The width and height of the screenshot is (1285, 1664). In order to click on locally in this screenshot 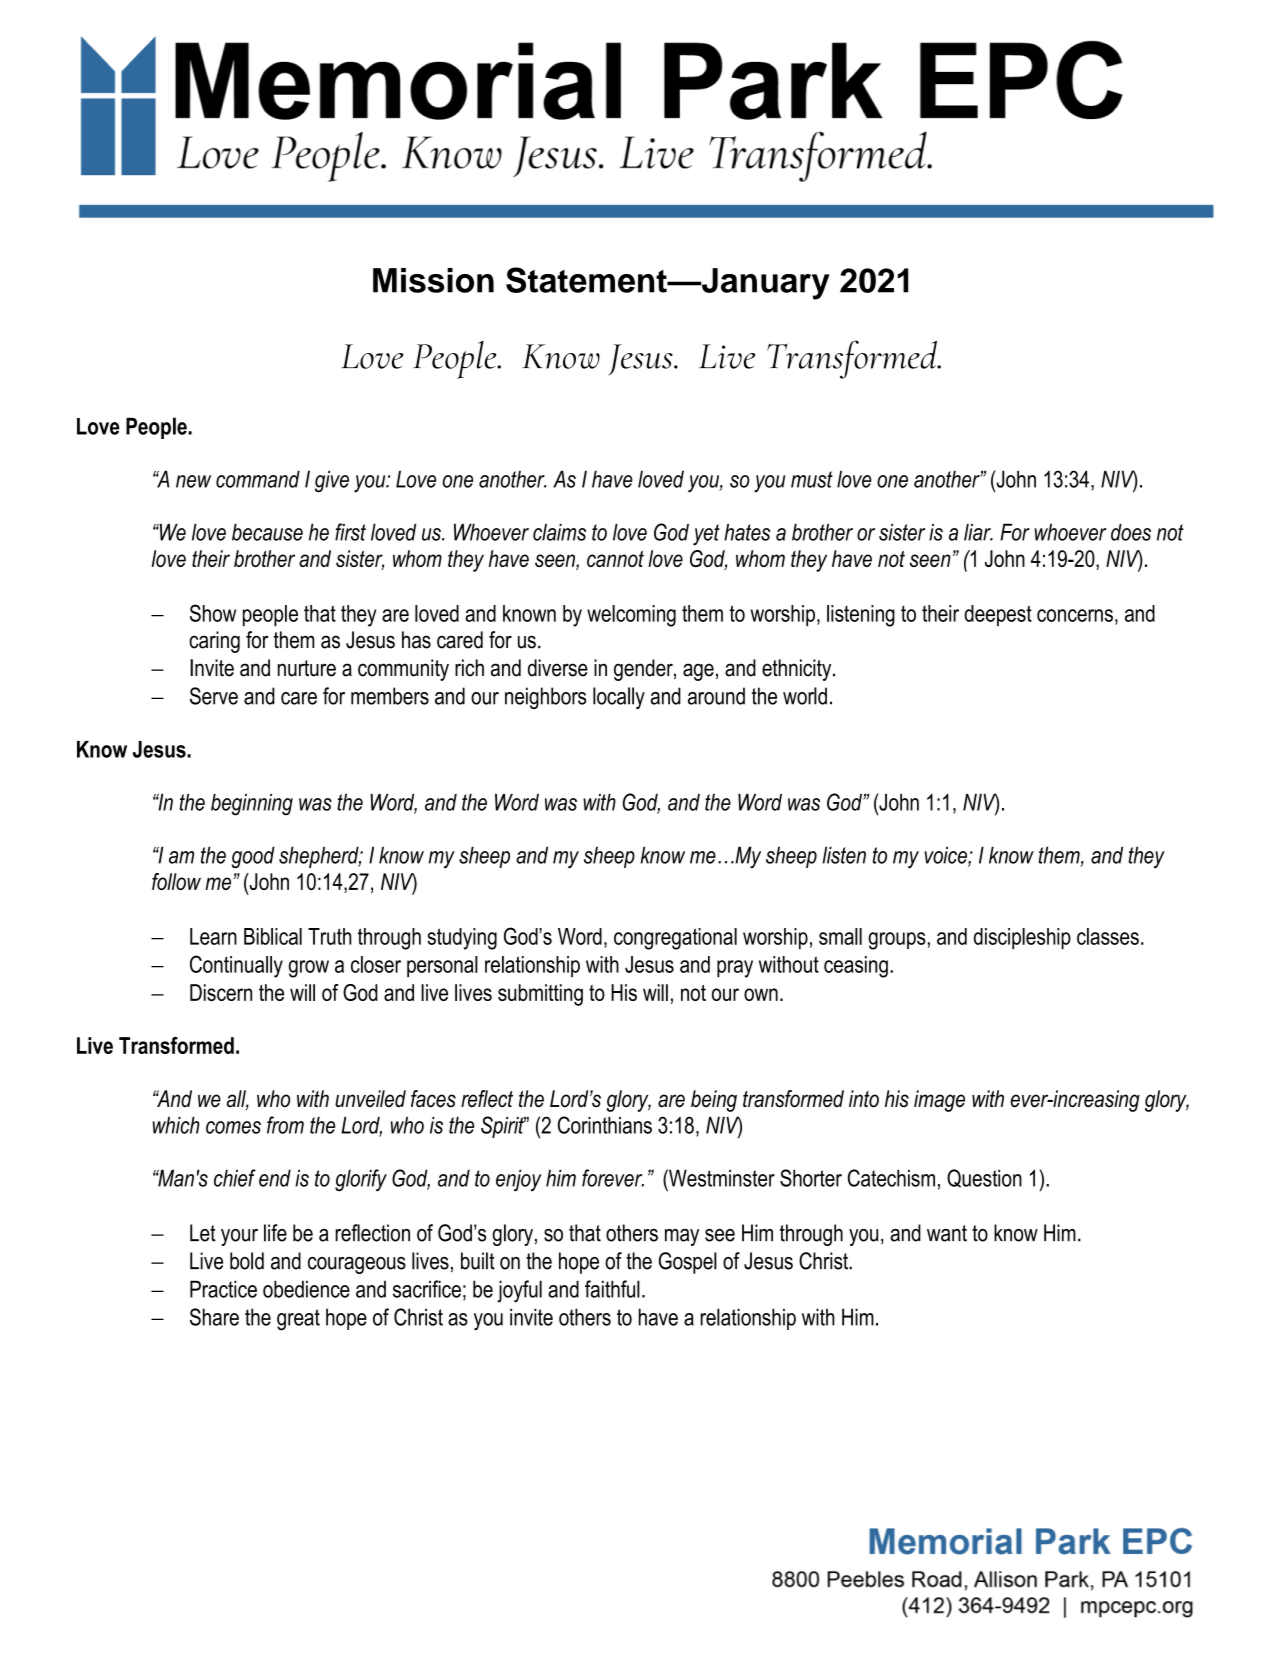, I will do `click(619, 698)`.
